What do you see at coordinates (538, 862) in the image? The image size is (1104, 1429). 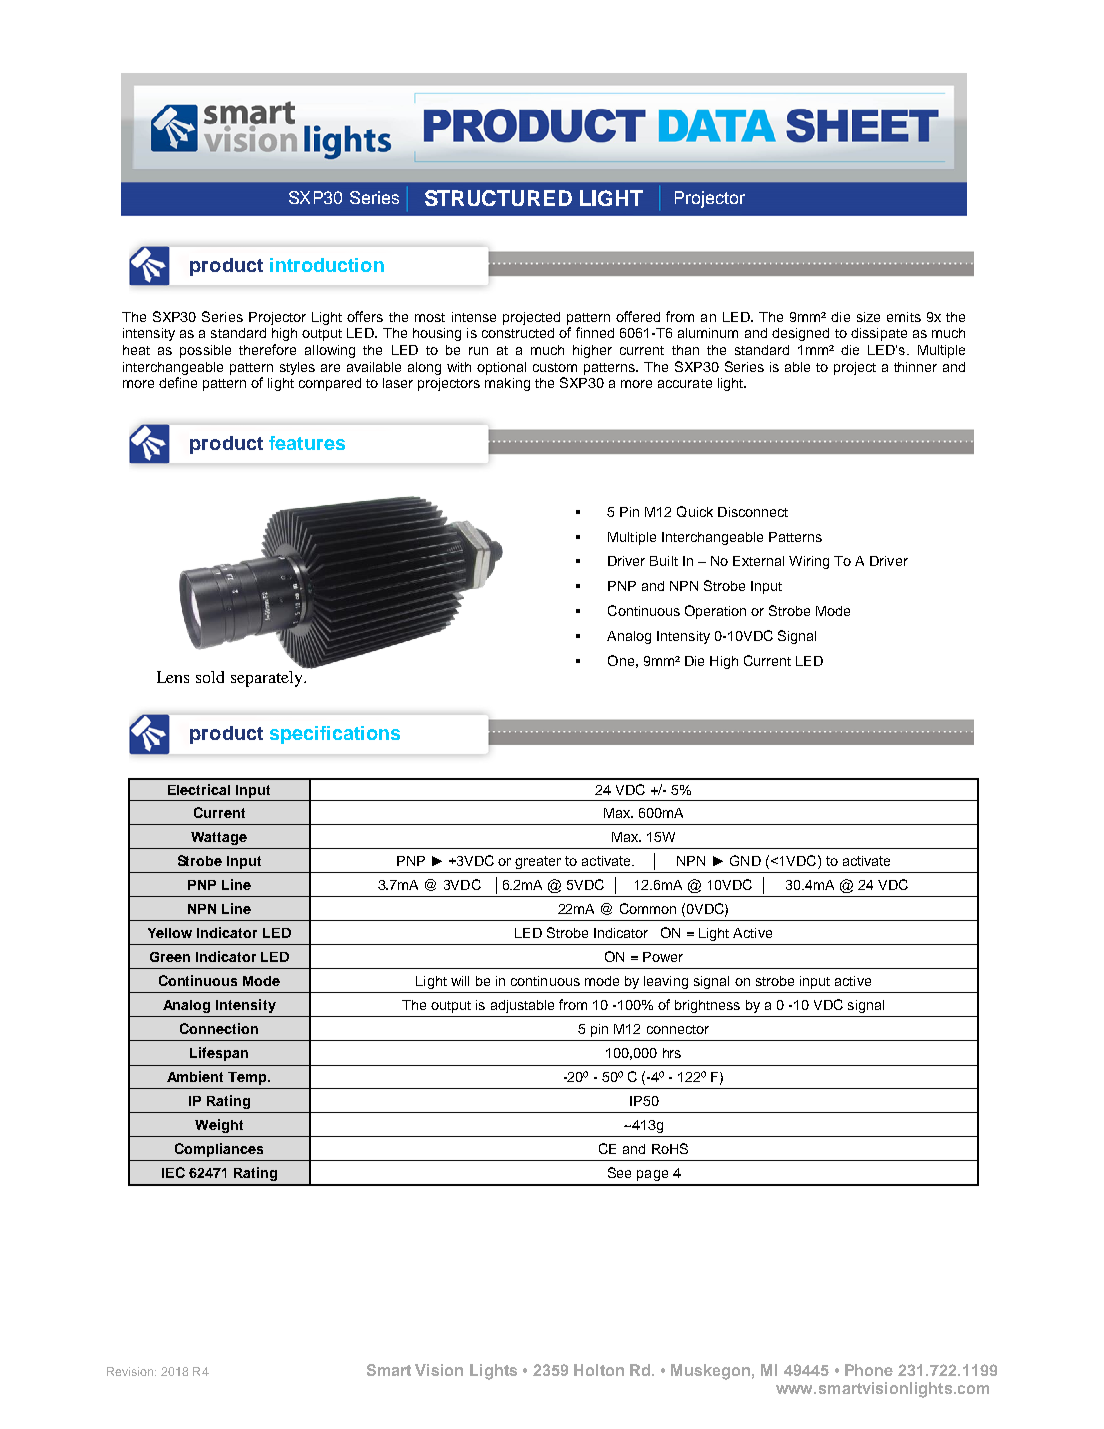 I see `greater` at bounding box center [538, 862].
